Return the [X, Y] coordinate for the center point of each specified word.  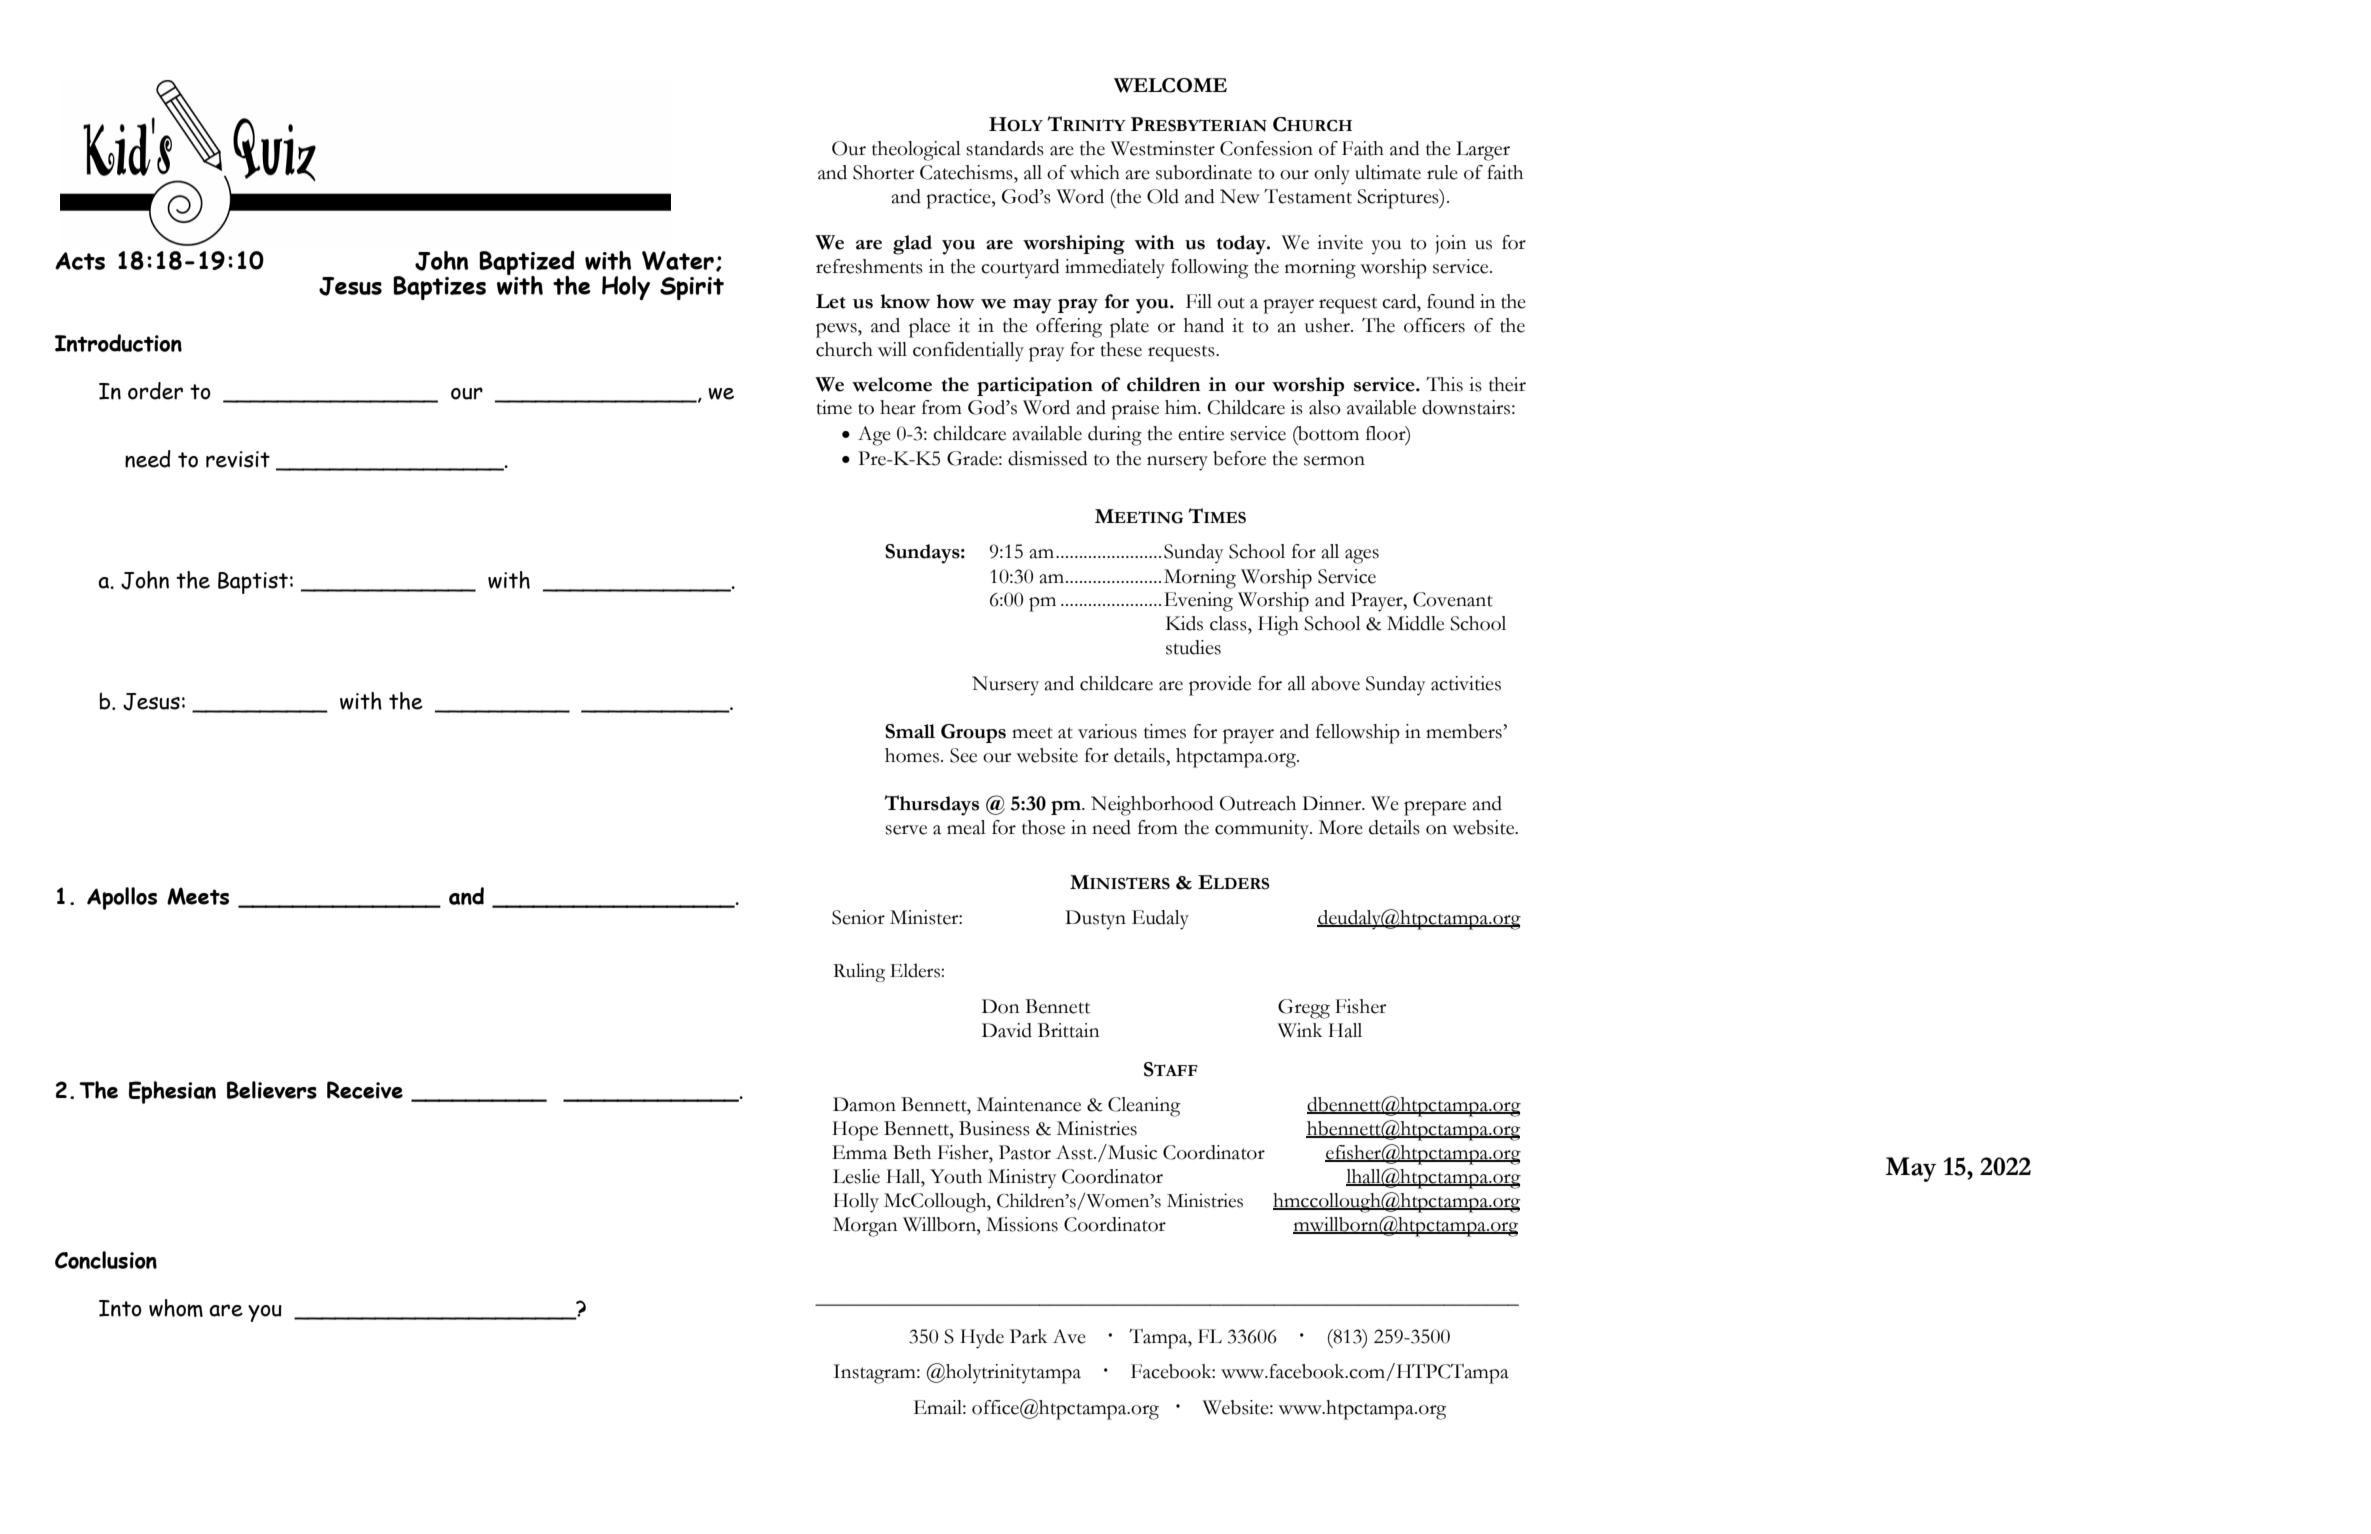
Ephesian [172, 1092]
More [1341, 827]
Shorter [883, 172]
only [1332, 175]
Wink [1299, 1030]
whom [176, 1308]
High [1278, 626]
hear [898, 407]
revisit [238, 459]
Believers [272, 1090]
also [1325, 407]
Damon [864, 1104]
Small [910, 731]
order [155, 391]
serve [906, 830]
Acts [80, 261]
